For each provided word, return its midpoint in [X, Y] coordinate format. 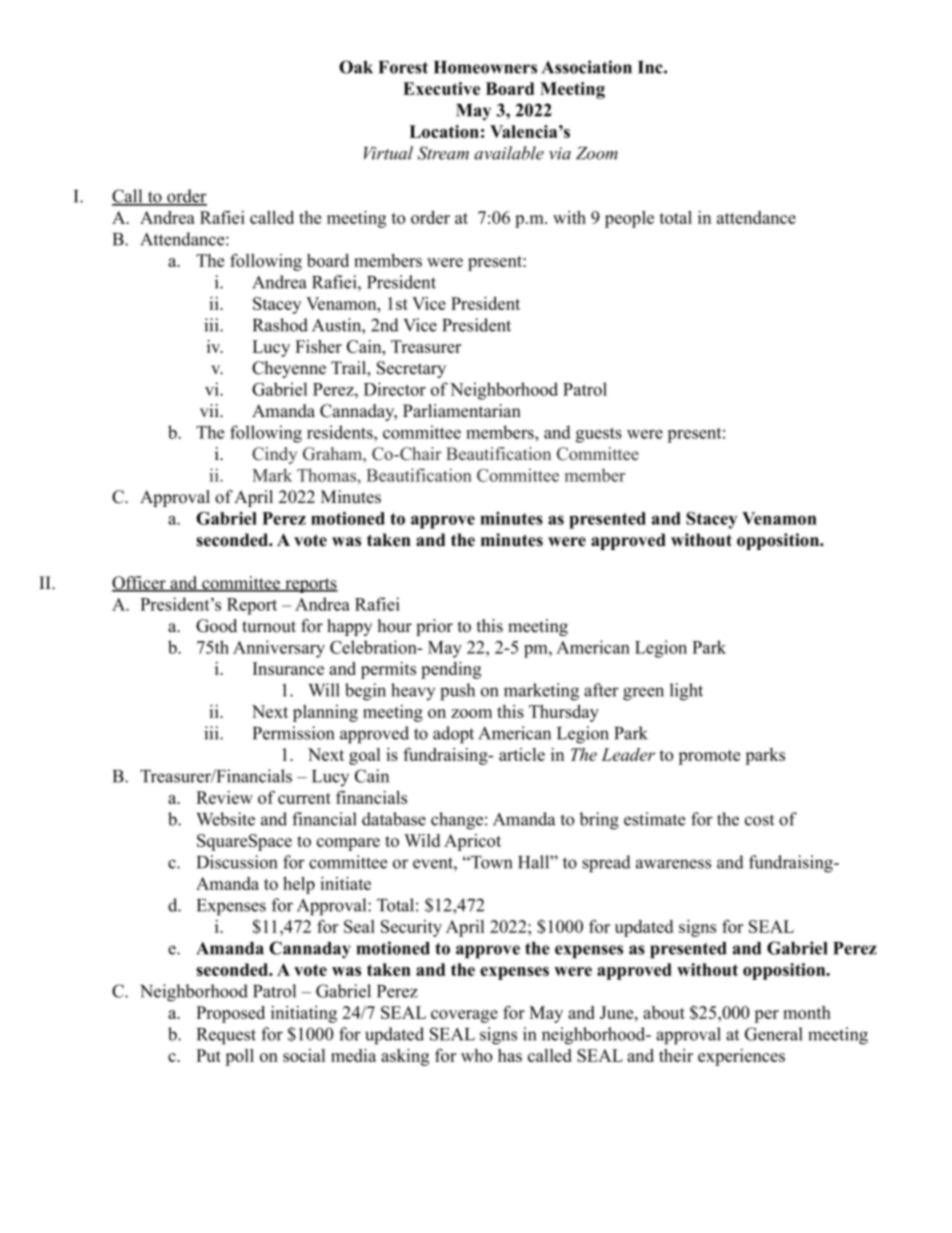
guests [599, 435]
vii [210, 410]
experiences [741, 1057]
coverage [464, 1016]
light [686, 692]
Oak [356, 67]
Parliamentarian [462, 411]
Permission [293, 733]
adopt [453, 735]
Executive [441, 88]
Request [226, 1036]
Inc [651, 67]
